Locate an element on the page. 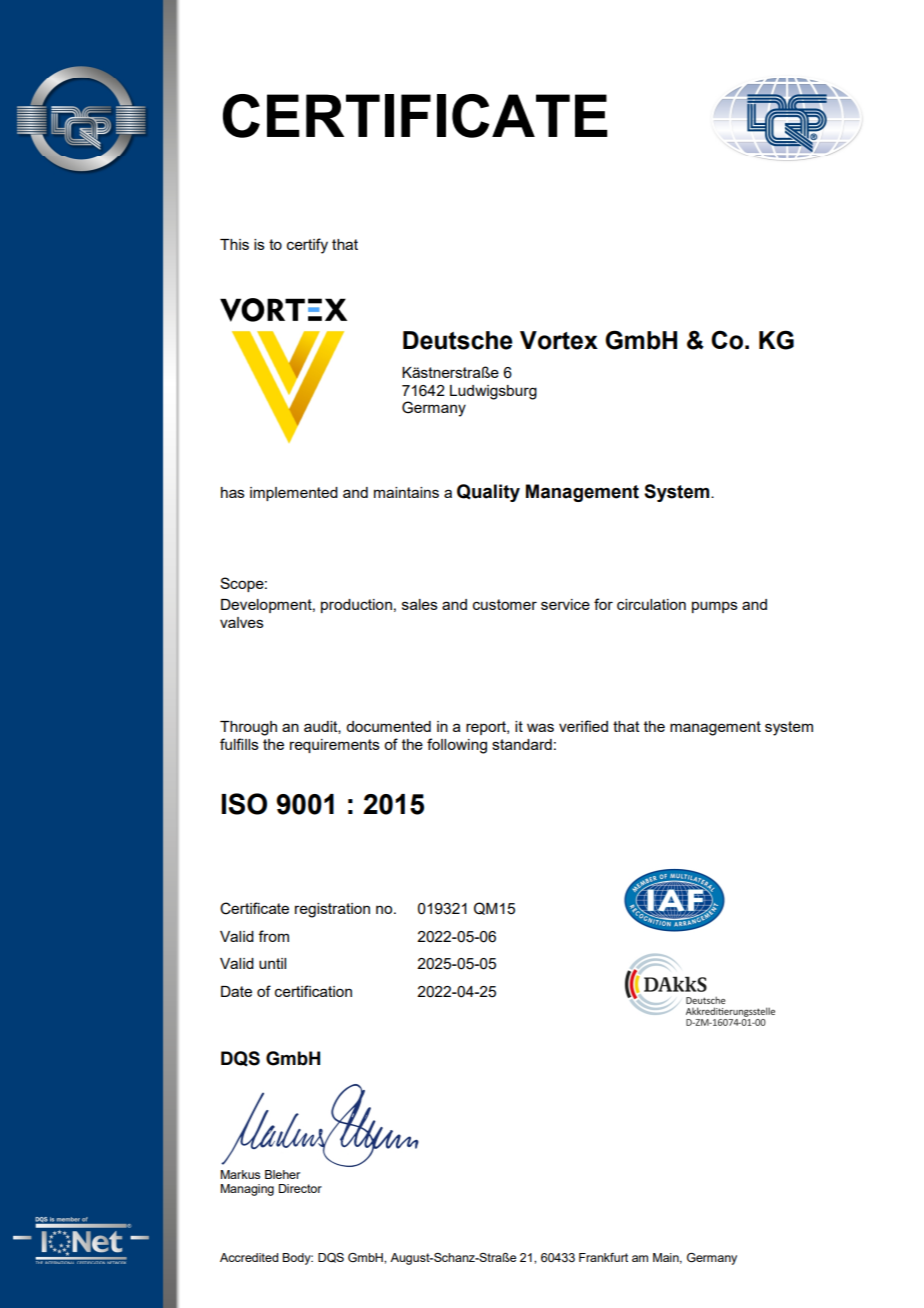  Frankfurt is located at coordinates (603, 1257).
